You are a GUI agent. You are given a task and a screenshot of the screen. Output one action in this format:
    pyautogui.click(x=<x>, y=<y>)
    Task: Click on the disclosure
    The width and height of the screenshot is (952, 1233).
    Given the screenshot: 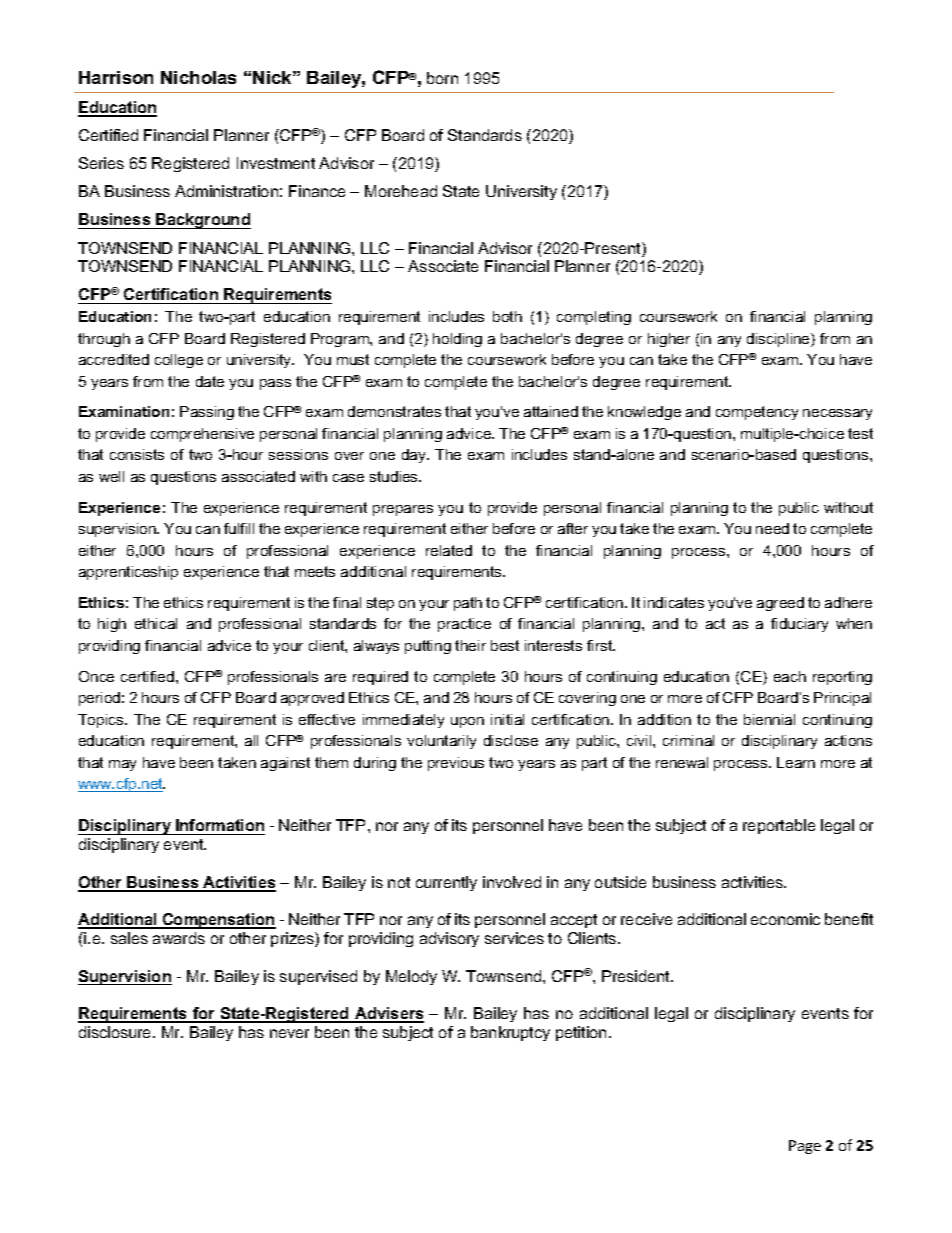 What is the action you would take?
    pyautogui.click(x=116, y=1032)
